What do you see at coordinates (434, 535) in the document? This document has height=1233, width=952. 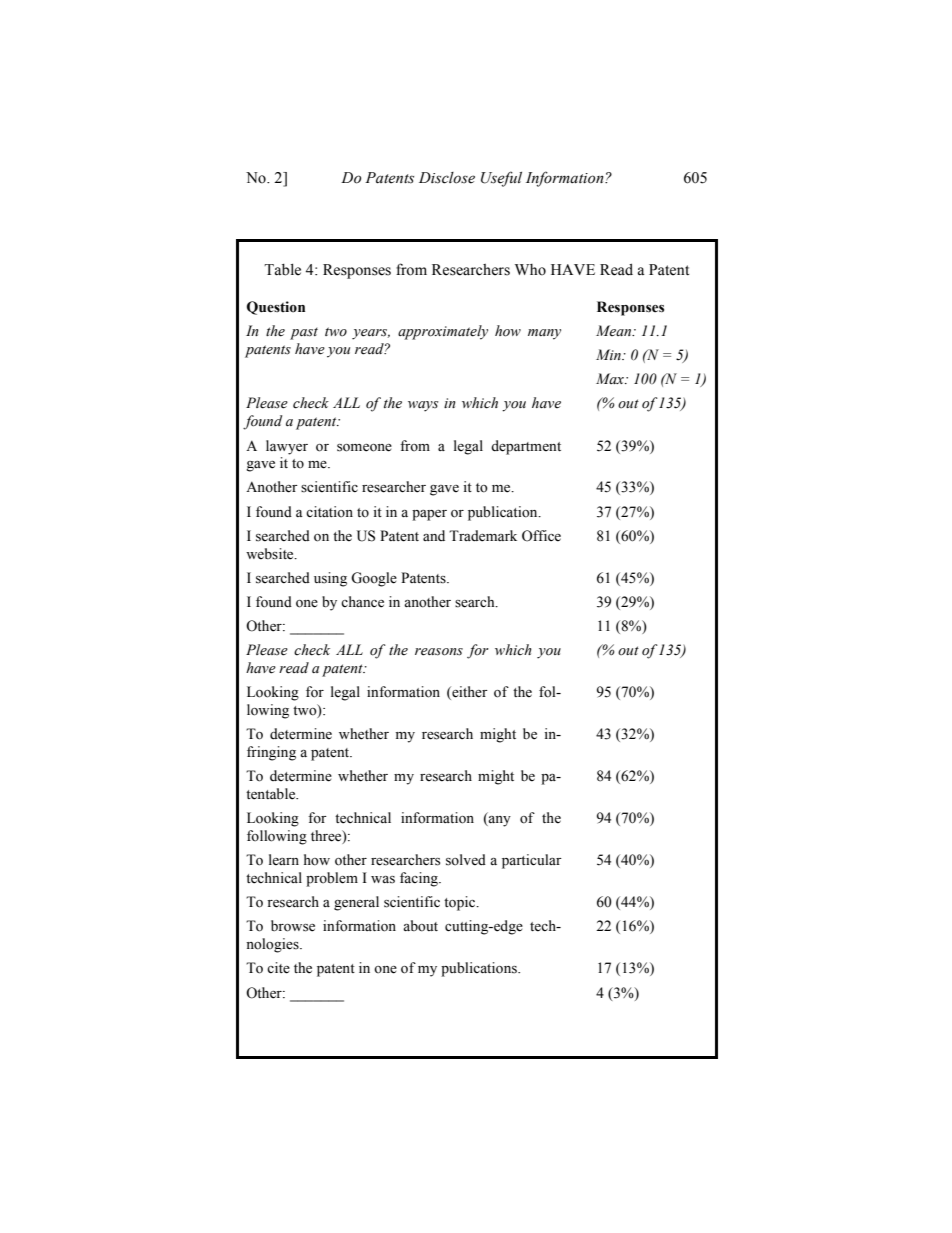 I see `and` at bounding box center [434, 535].
